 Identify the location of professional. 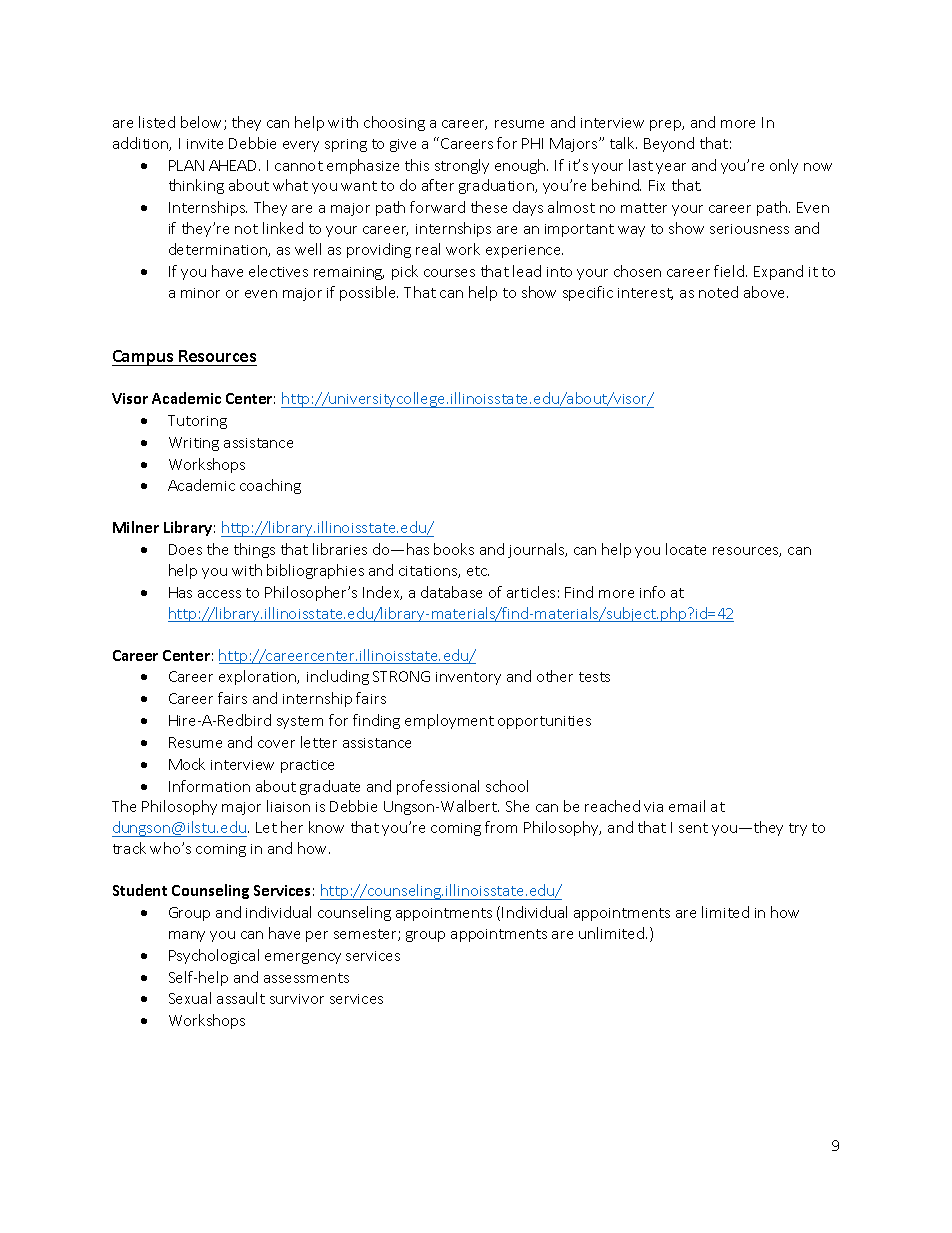
(438, 787).
